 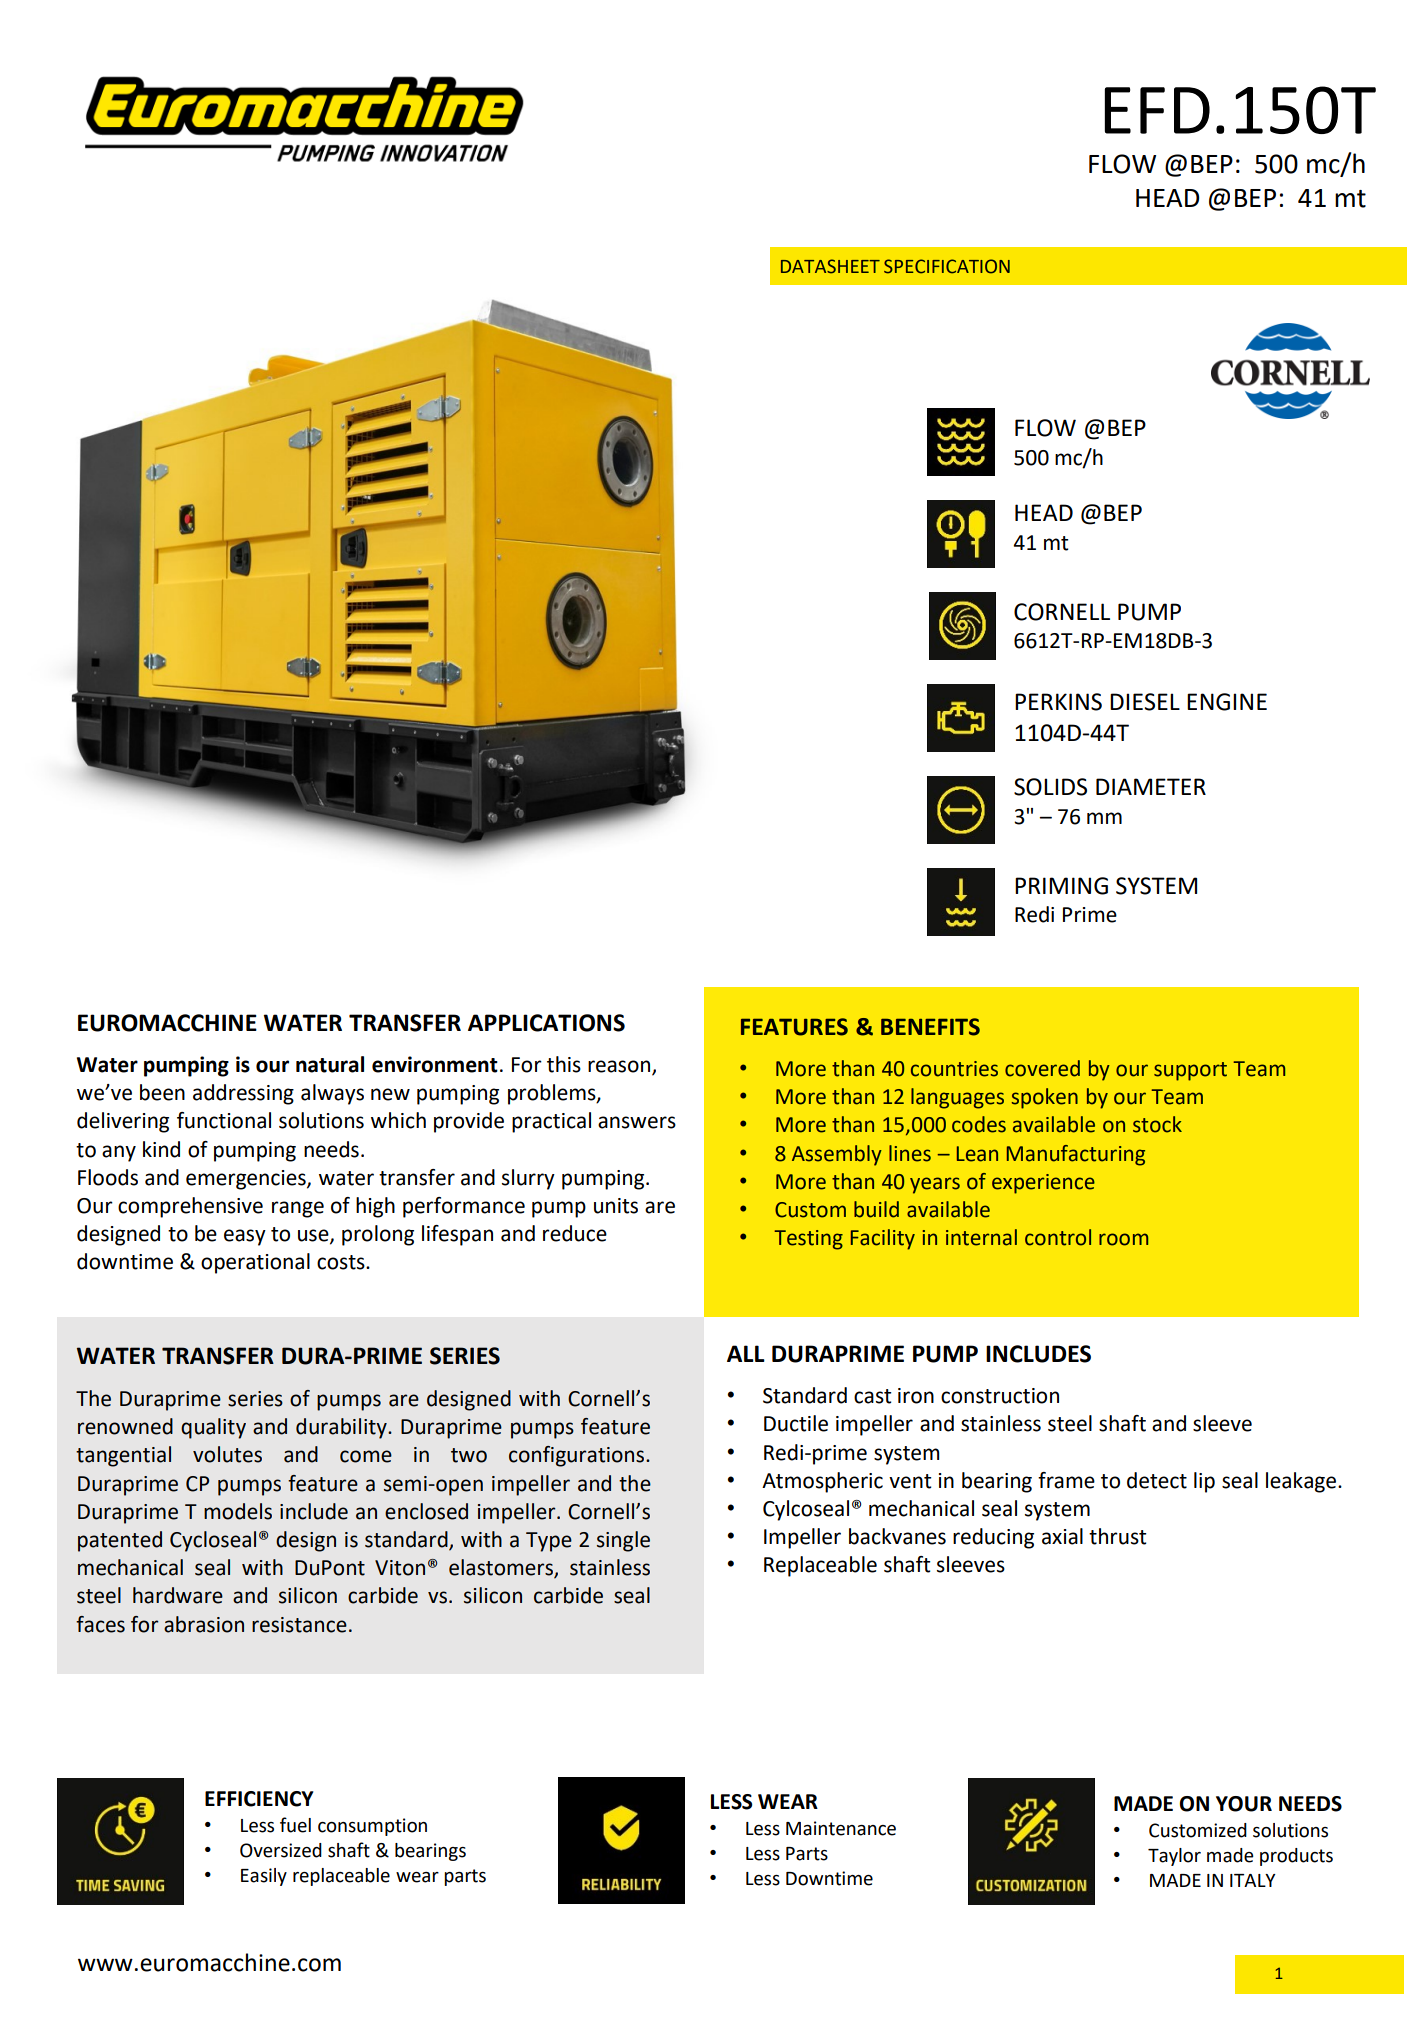 I want to click on addressing, so click(x=243, y=1094).
